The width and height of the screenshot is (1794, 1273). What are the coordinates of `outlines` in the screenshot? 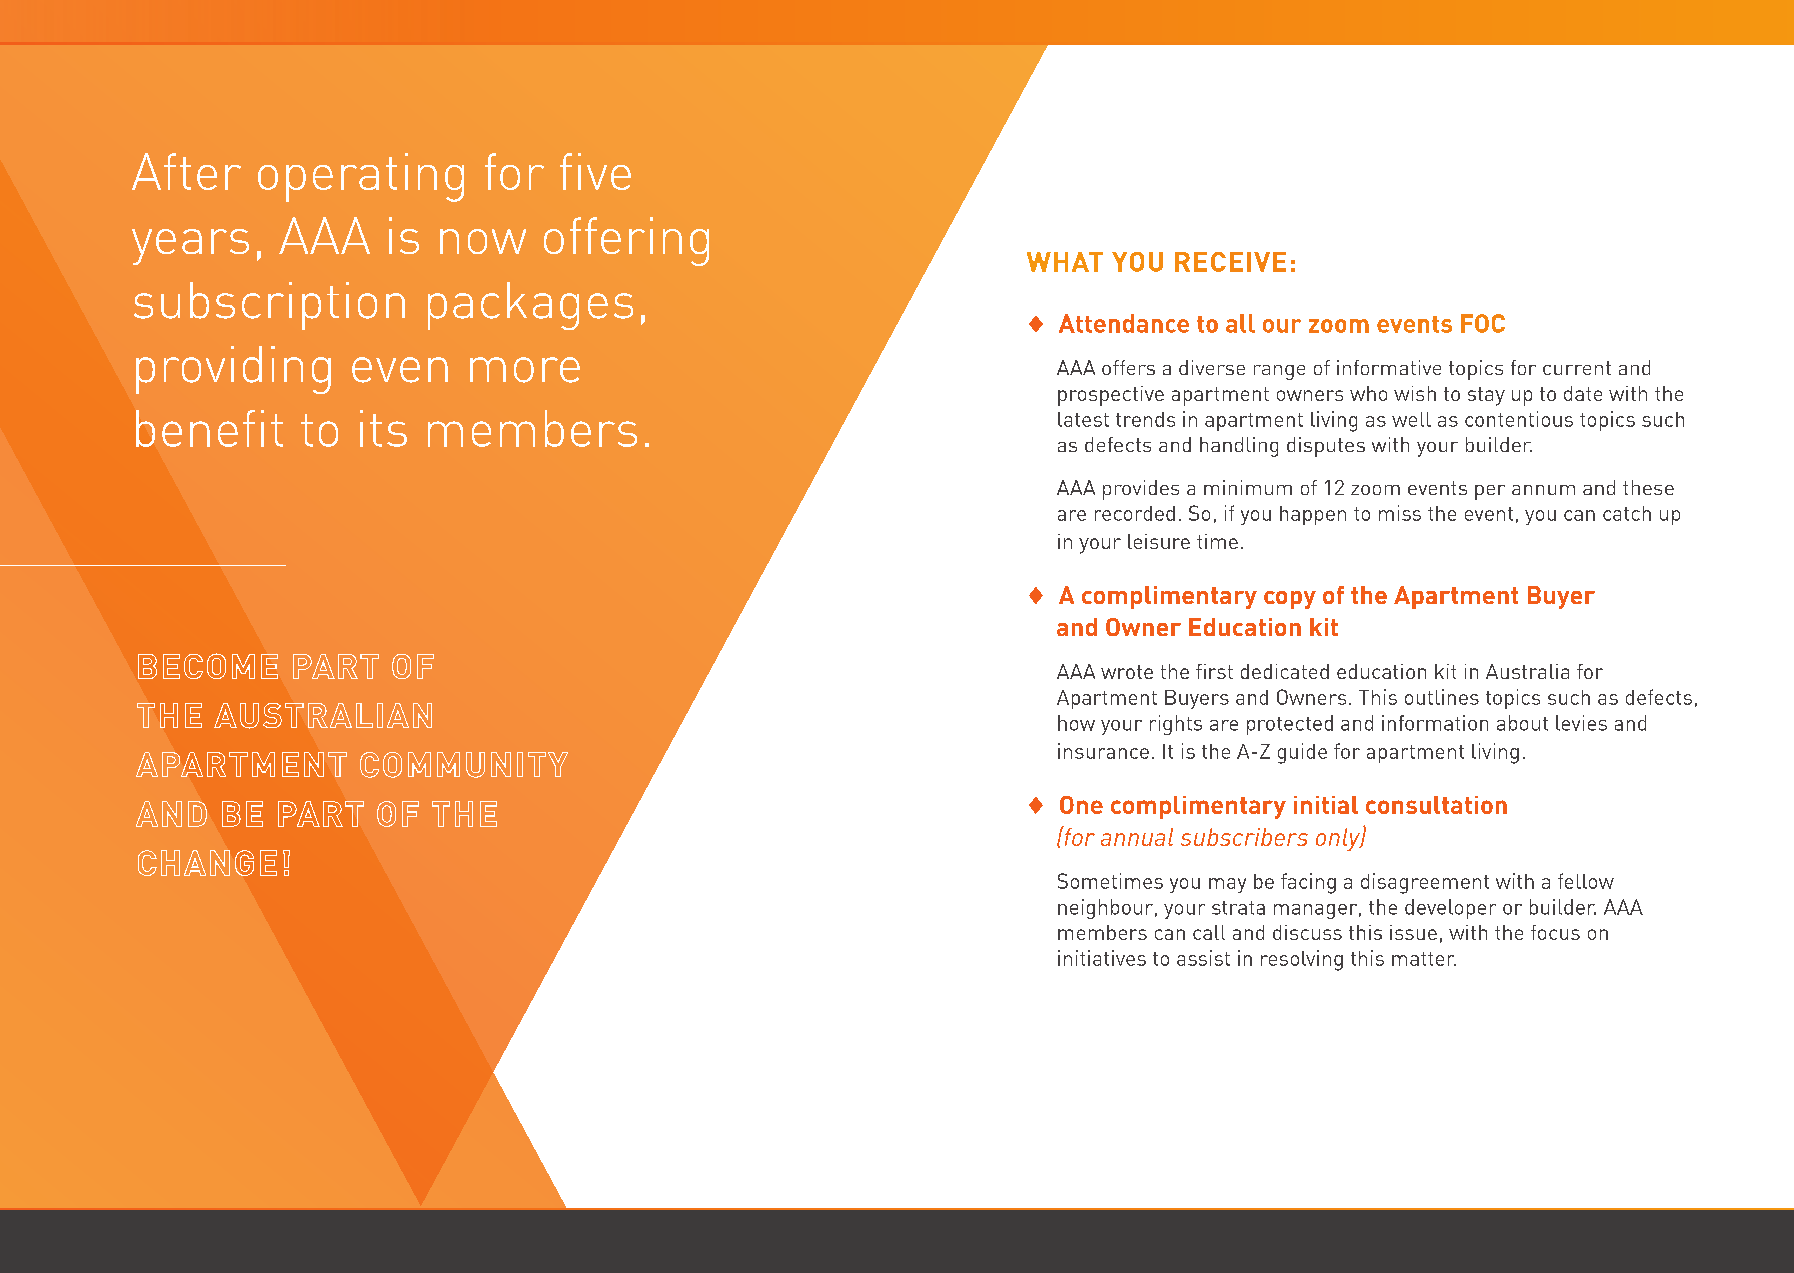 It's located at (1442, 697).
